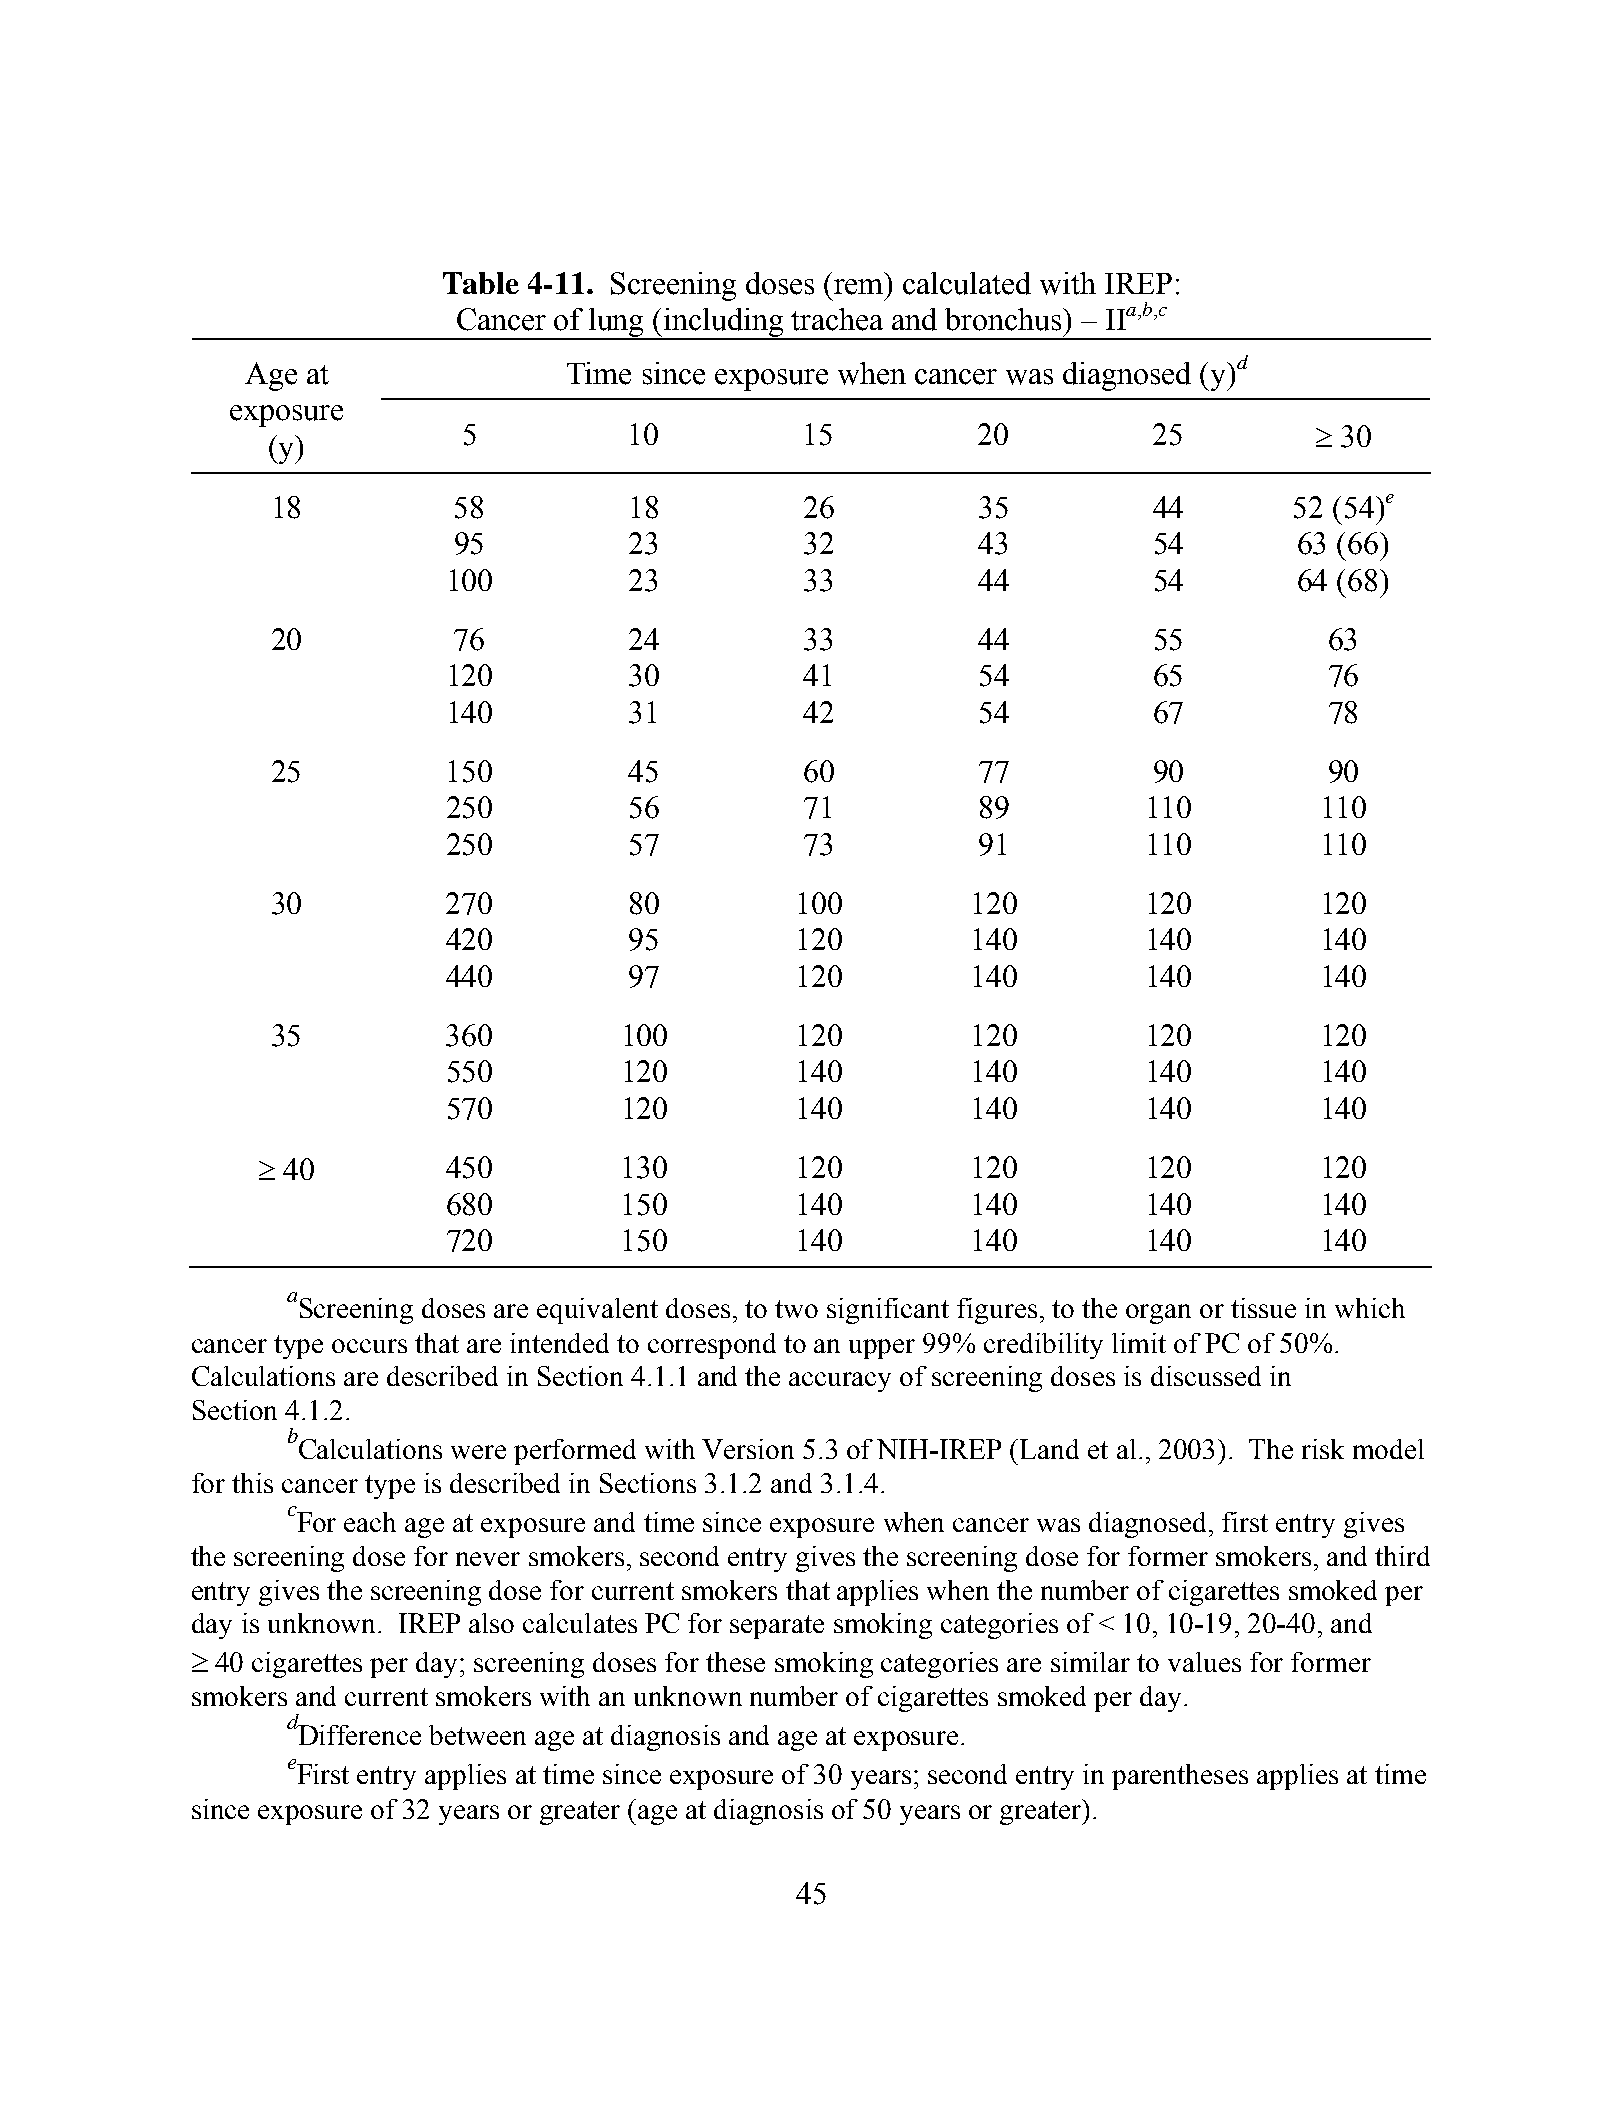  Describe the element at coordinates (1263, 1308) in the image. I see `tissue` at that location.
